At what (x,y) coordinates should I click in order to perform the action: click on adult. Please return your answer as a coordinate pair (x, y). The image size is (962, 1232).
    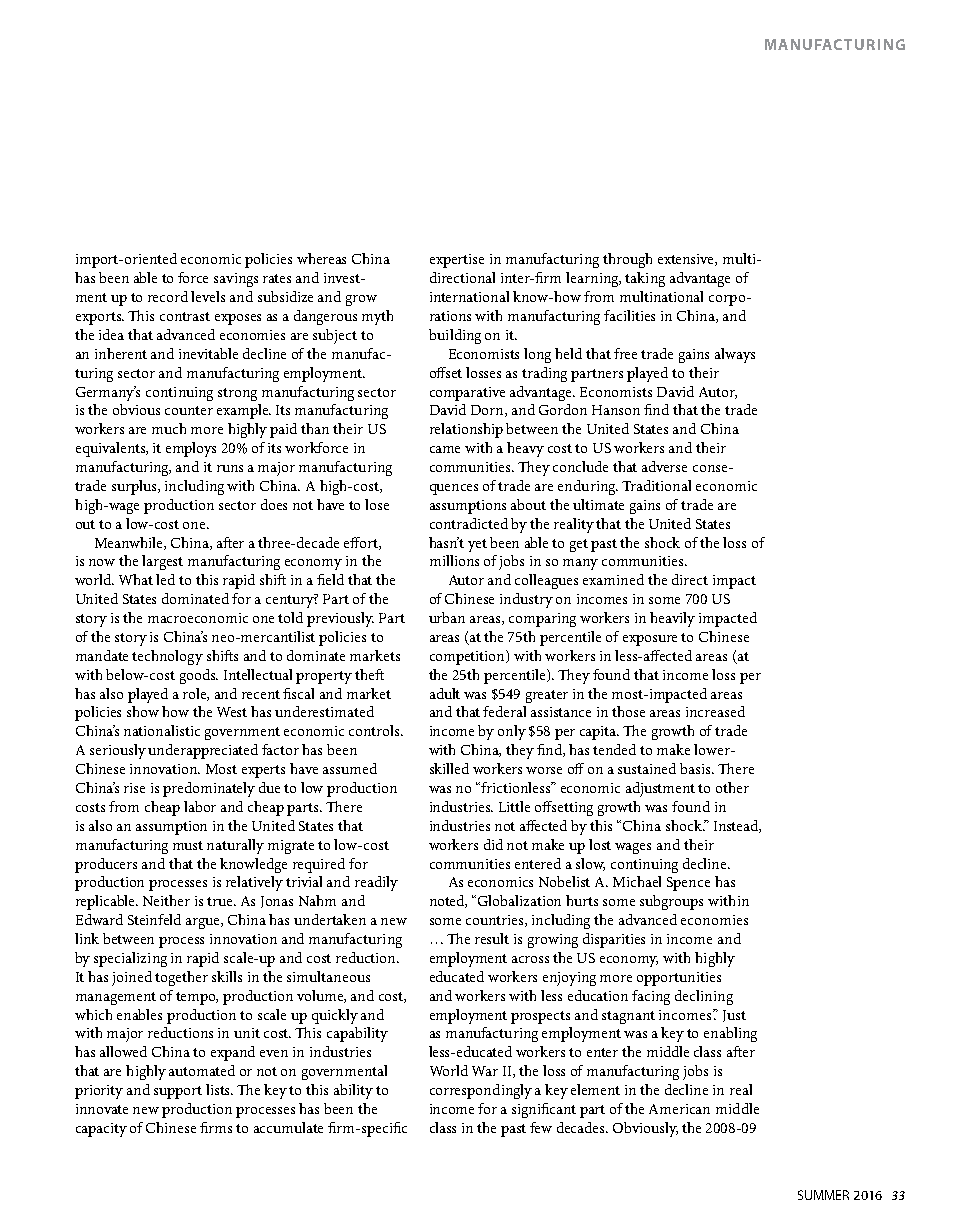
    Looking at the image, I should click on (445, 693).
